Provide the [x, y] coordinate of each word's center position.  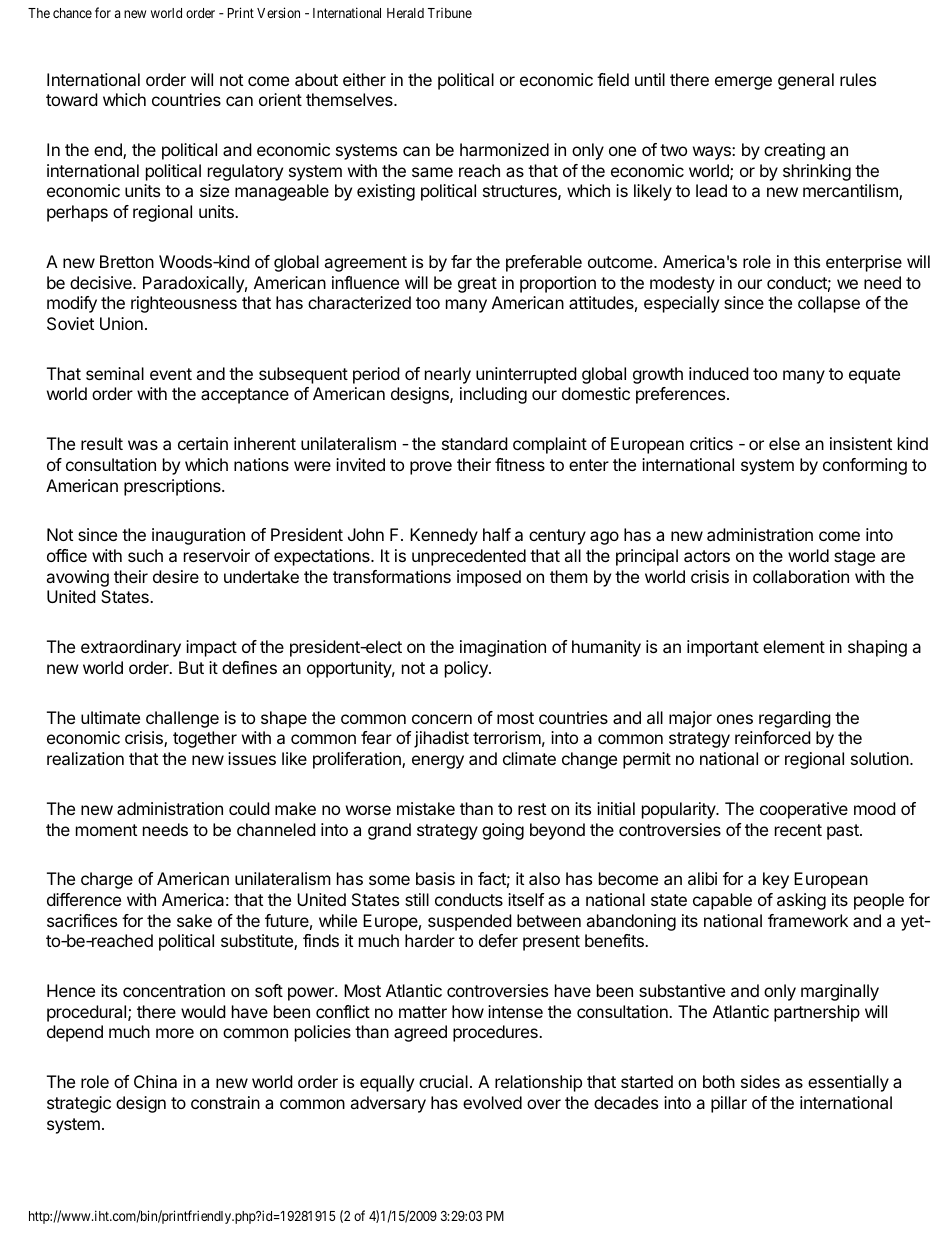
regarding [795, 719]
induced [719, 373]
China [155, 1081]
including [493, 395]
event [171, 374]
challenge [182, 719]
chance [72, 13]
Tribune [450, 13]
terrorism [507, 737]
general [806, 81]
